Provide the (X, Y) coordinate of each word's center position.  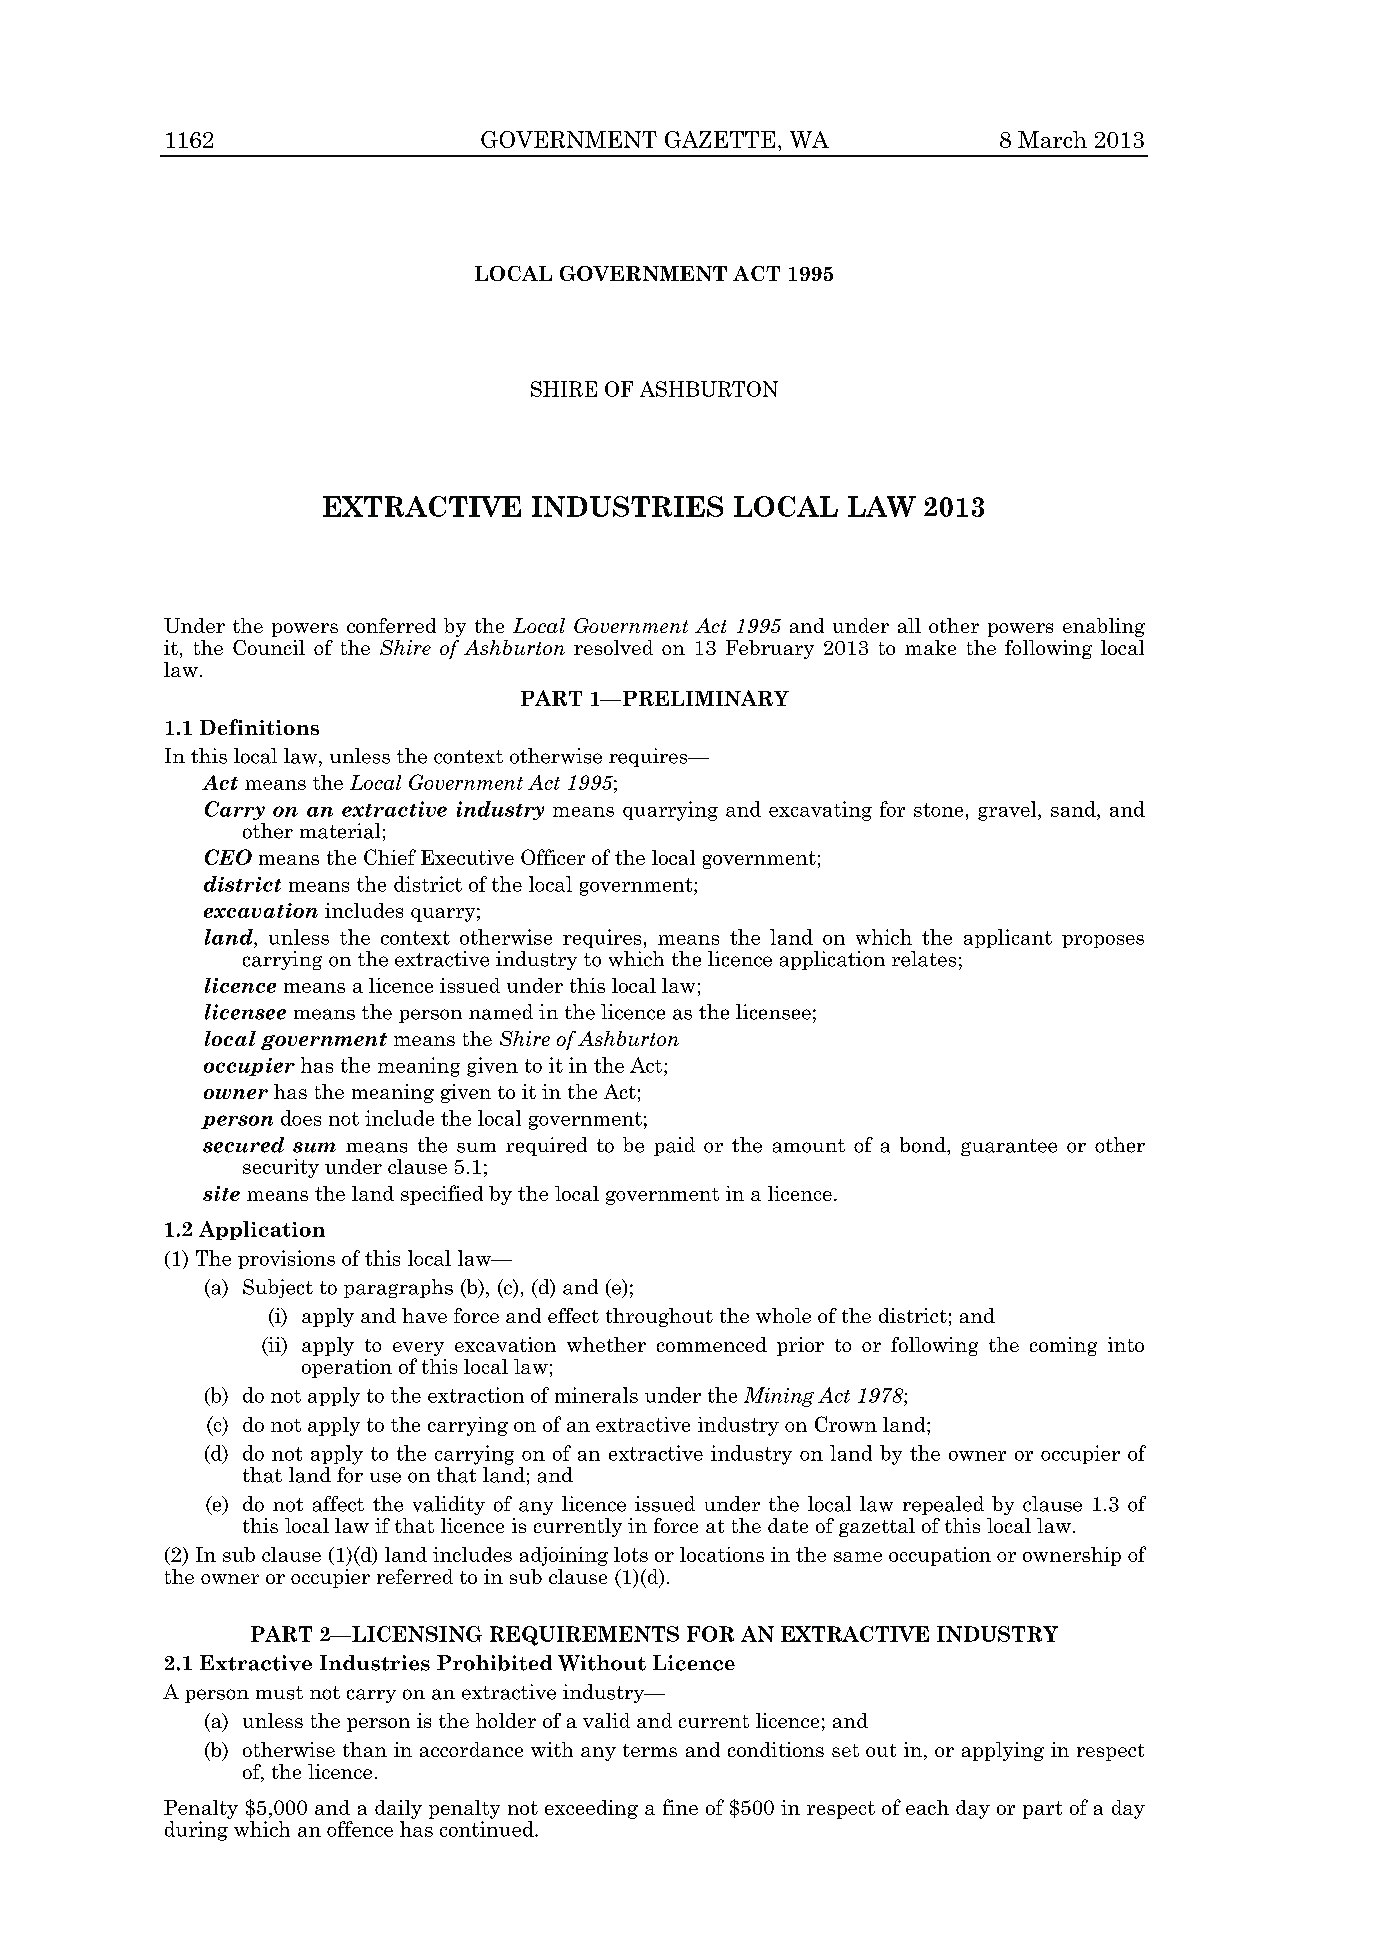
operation (347, 1368)
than (365, 1749)
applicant (1008, 938)
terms (650, 1750)
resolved (613, 647)
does (301, 1118)
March (1052, 139)
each (927, 1807)
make (930, 647)
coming (1063, 1346)
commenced (712, 1344)
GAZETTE (720, 139)
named (501, 1012)
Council (269, 647)
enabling (1104, 627)
